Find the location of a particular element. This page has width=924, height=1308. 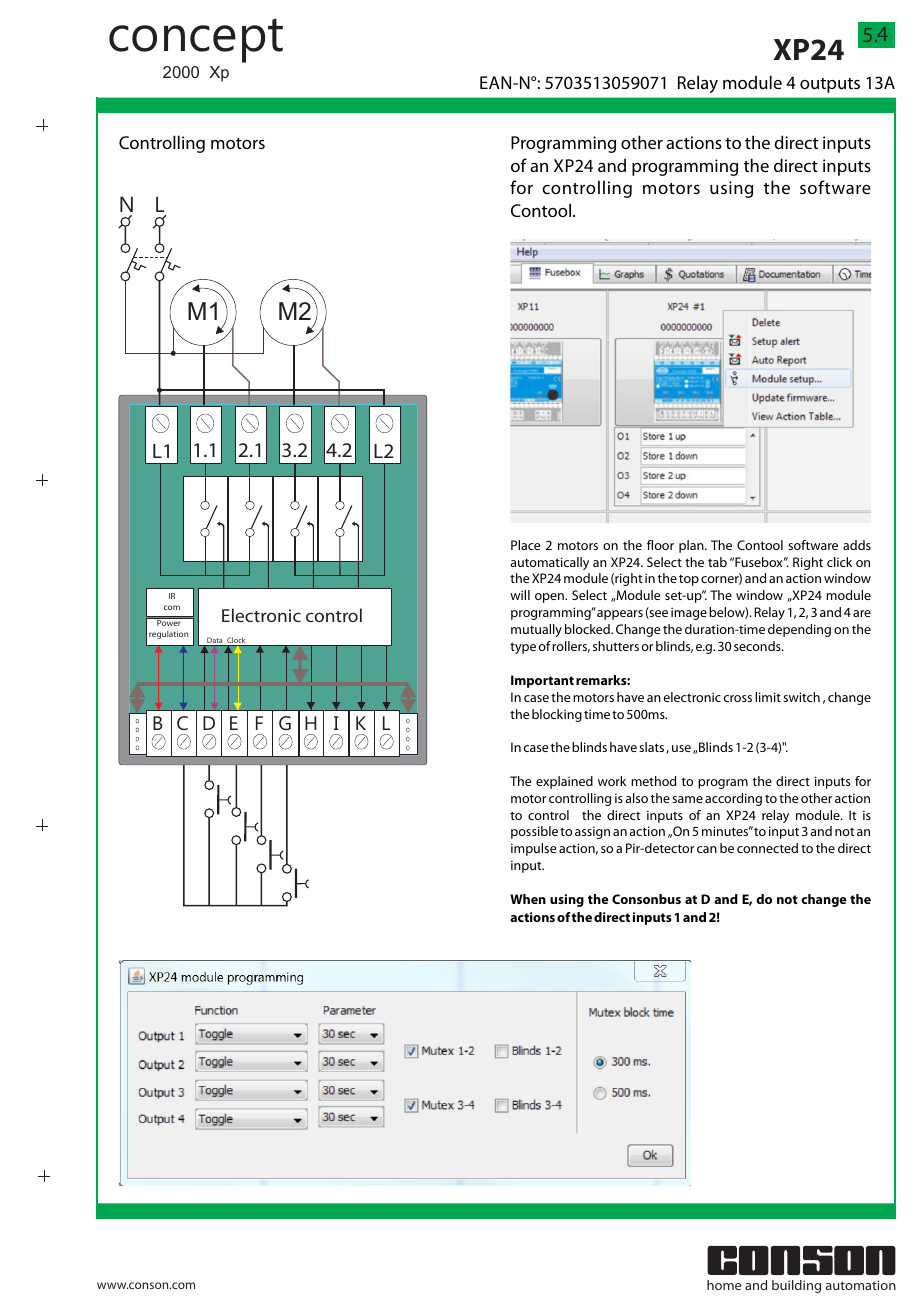

impulse is located at coordinates (534, 849).
